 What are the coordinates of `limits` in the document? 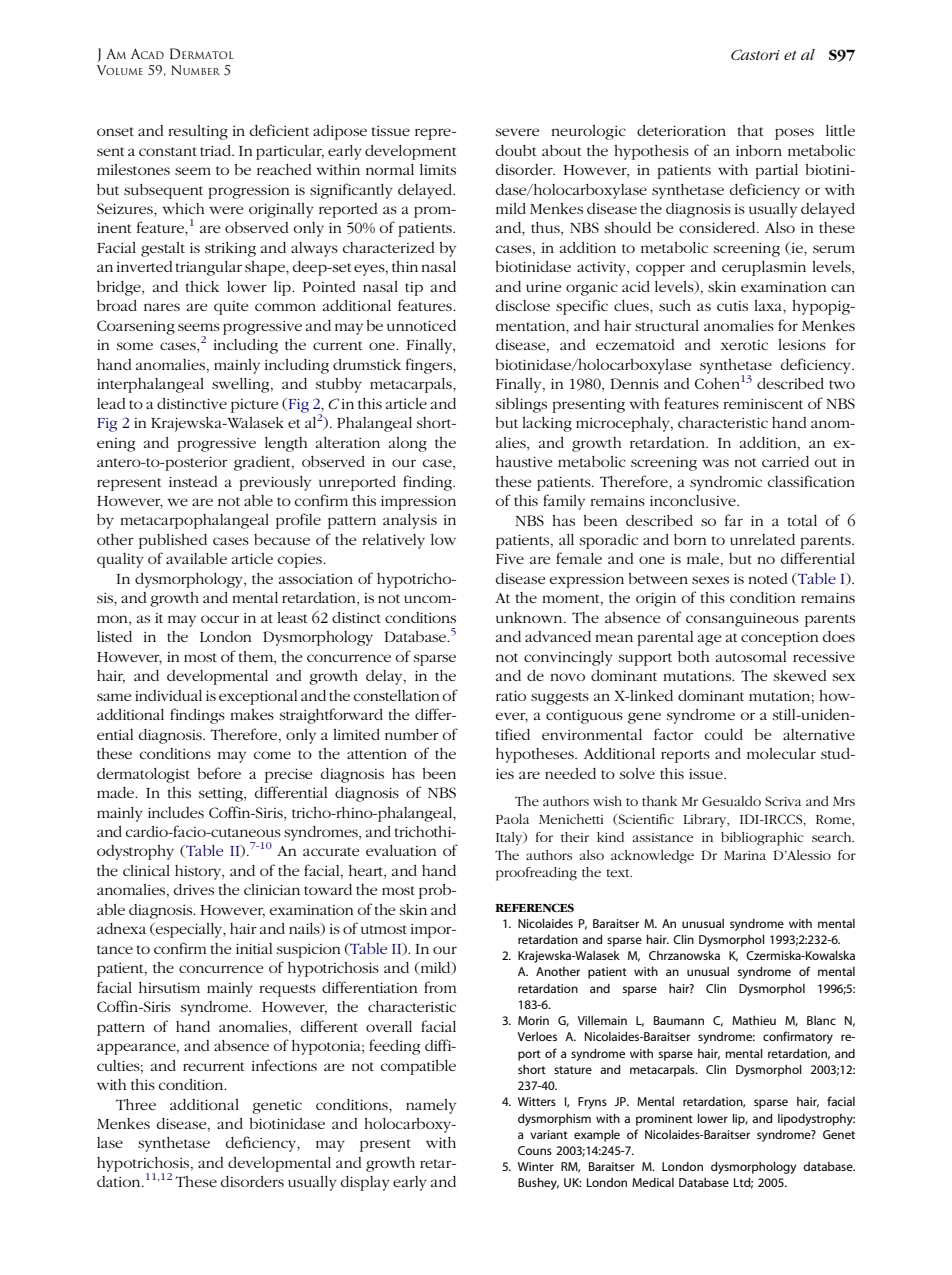 It's located at (438, 169).
